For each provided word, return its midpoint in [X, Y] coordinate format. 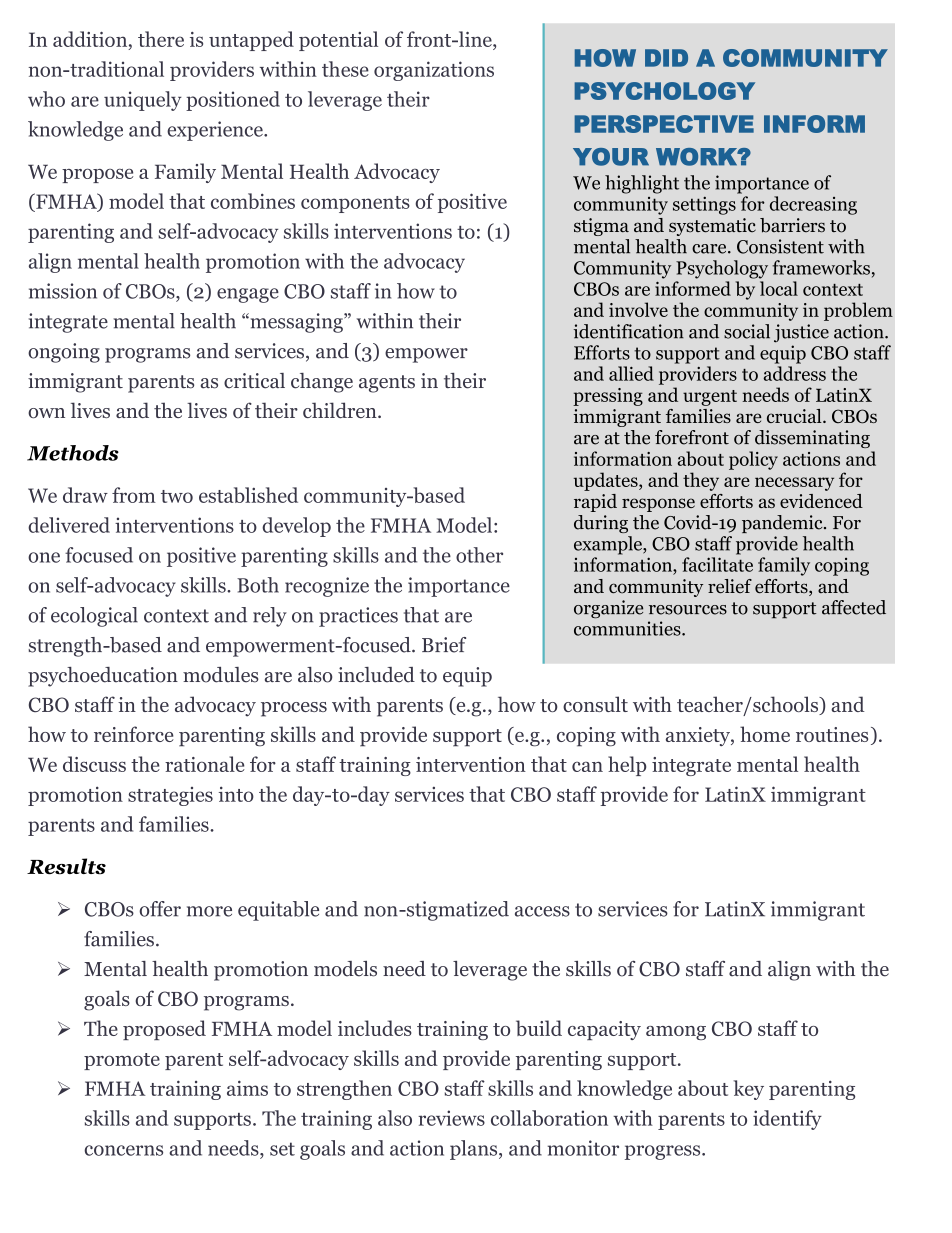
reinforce [134, 734]
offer [160, 909]
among [676, 1033]
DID [666, 58]
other [479, 555]
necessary [794, 484]
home [765, 734]
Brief [444, 645]
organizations [434, 71]
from [134, 495]
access [542, 911]
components [355, 204]
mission [63, 291]
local [779, 288]
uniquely [143, 101]
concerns [123, 1150]
